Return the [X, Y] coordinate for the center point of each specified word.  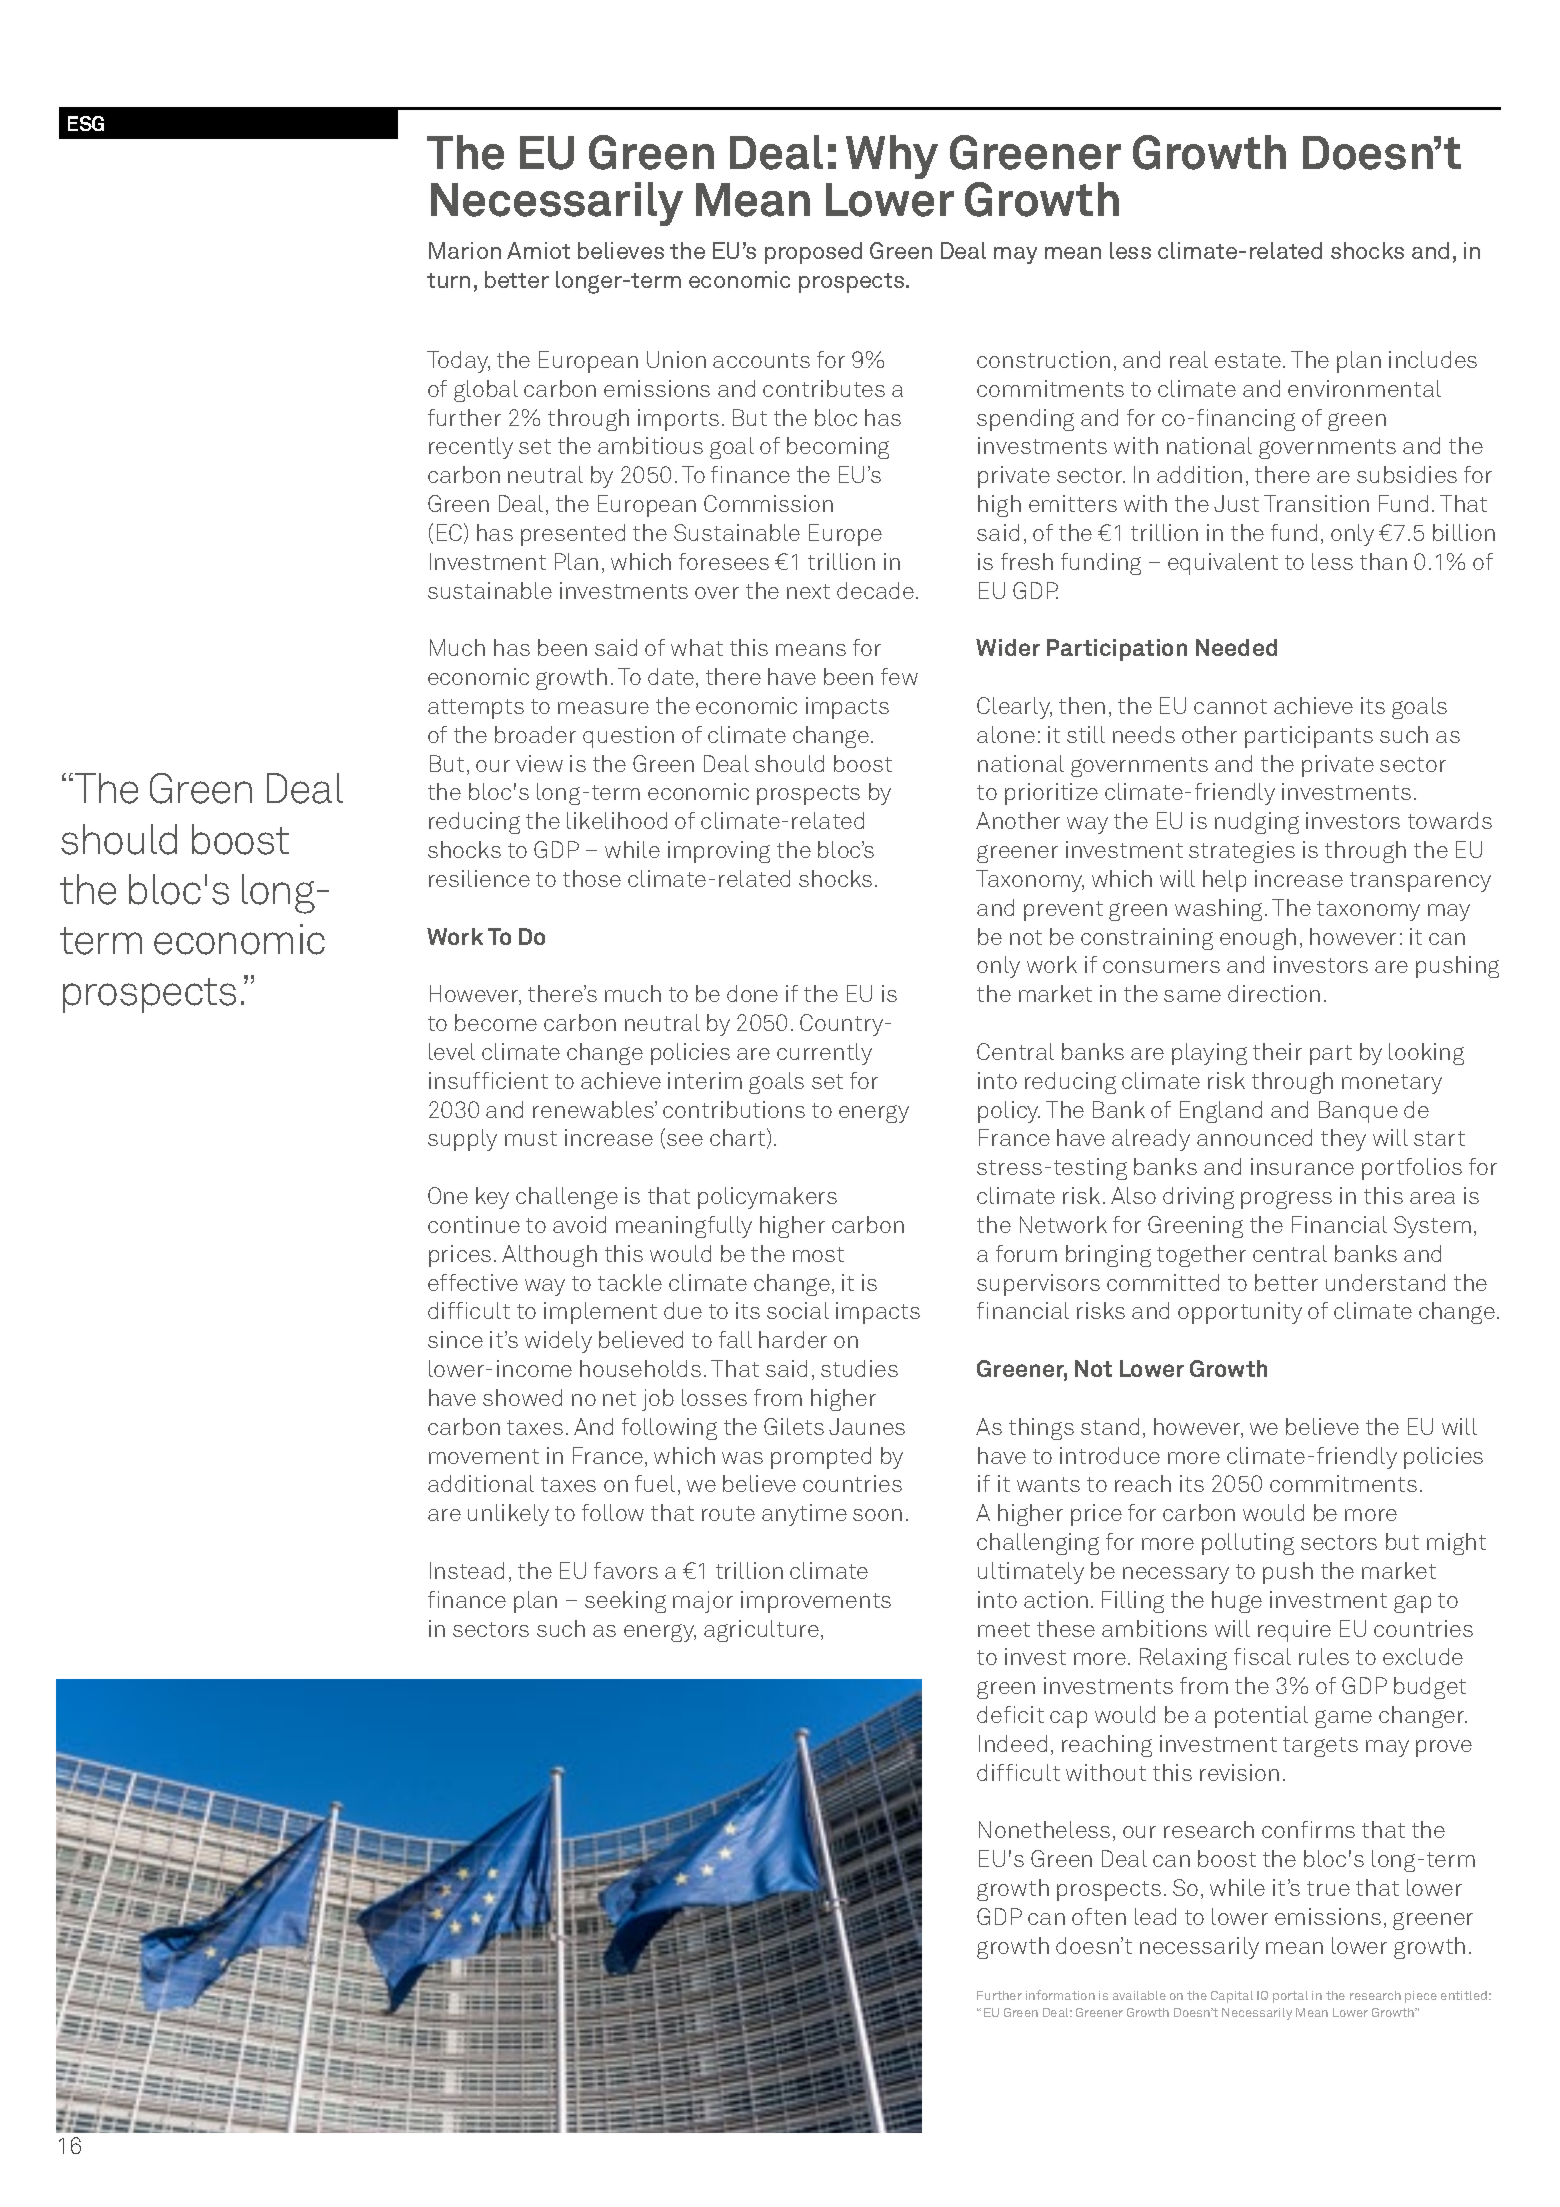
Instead [467, 1570]
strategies [1242, 852]
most [818, 1254]
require [1294, 1631]
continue [474, 1224]
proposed [813, 253]
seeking [625, 1602]
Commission [768, 503]
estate [1249, 360]
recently [471, 448]
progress [1286, 1200]
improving [719, 852]
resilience [479, 878]
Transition [1316, 503]
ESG [86, 123]
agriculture [763, 1631]
